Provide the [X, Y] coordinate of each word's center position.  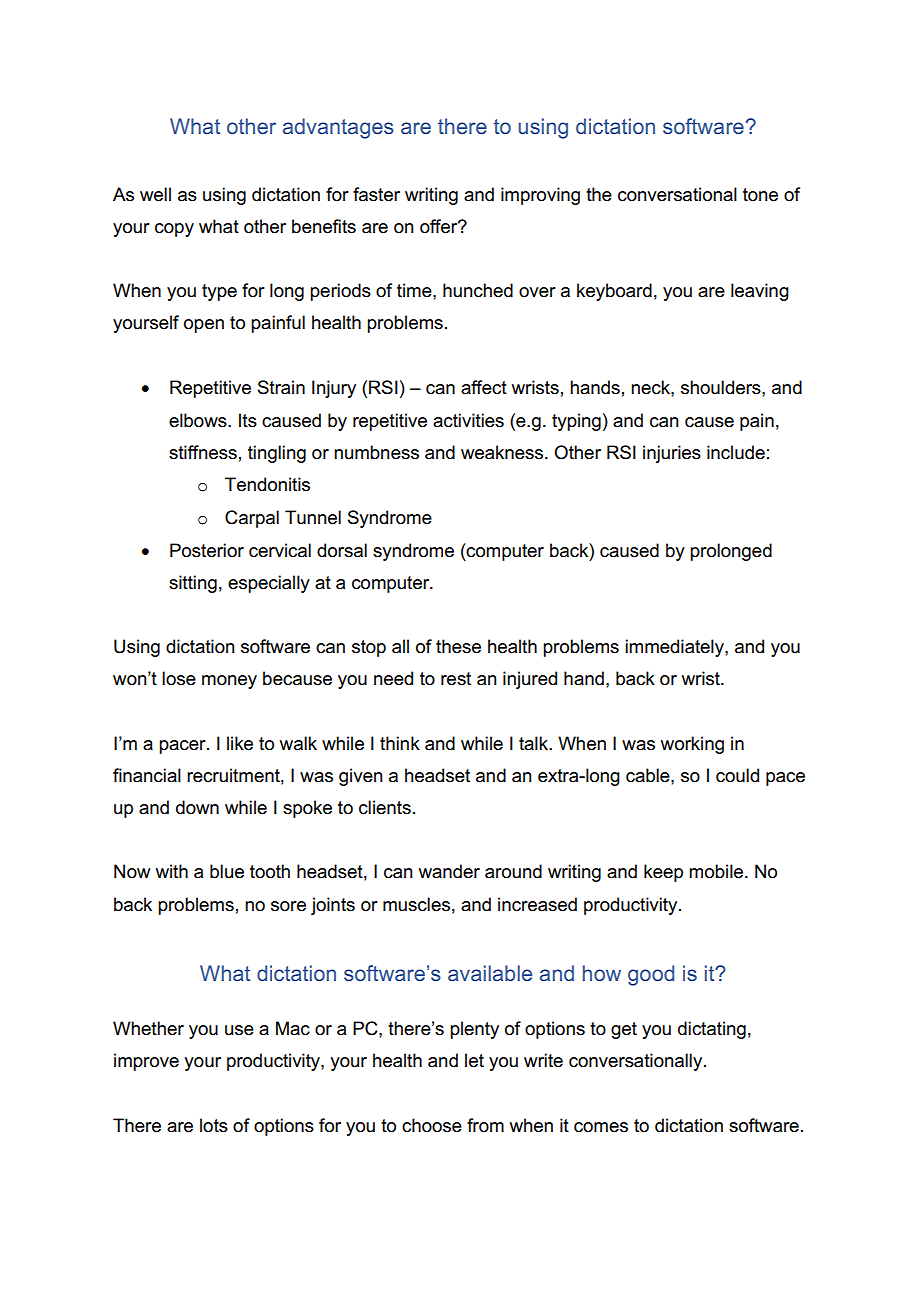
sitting [193, 584]
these [458, 646]
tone [760, 195]
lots [214, 1125]
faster [376, 194]
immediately [675, 648]
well [155, 194]
